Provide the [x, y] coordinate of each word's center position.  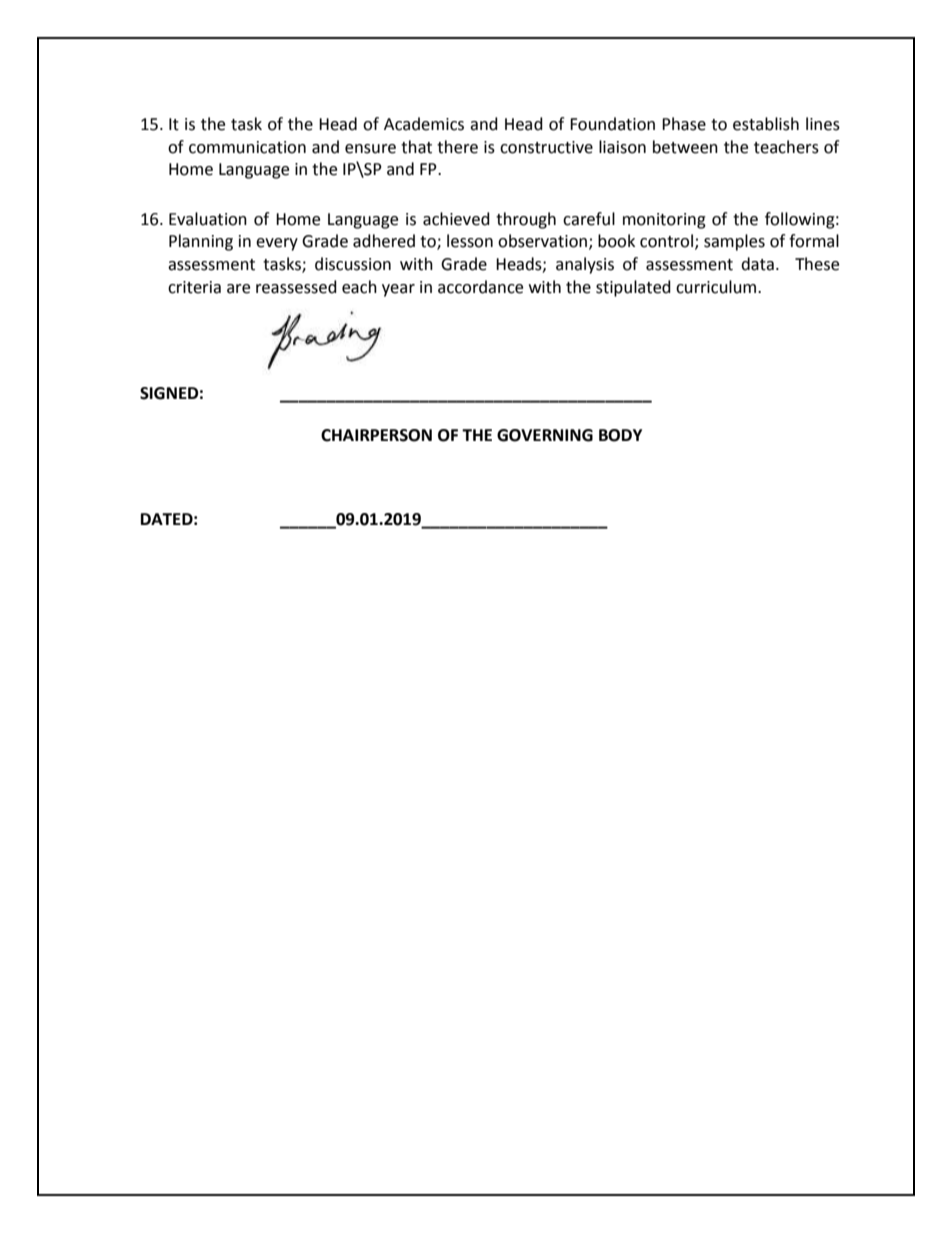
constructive [546, 147]
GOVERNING [545, 435]
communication [247, 147]
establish [766, 124]
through [526, 220]
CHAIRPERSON [376, 435]
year [398, 290]
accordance [480, 287]
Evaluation [208, 219]
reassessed [296, 287]
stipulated [633, 288]
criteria [194, 287]
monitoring [664, 221]
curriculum [717, 287]
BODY [620, 435]
